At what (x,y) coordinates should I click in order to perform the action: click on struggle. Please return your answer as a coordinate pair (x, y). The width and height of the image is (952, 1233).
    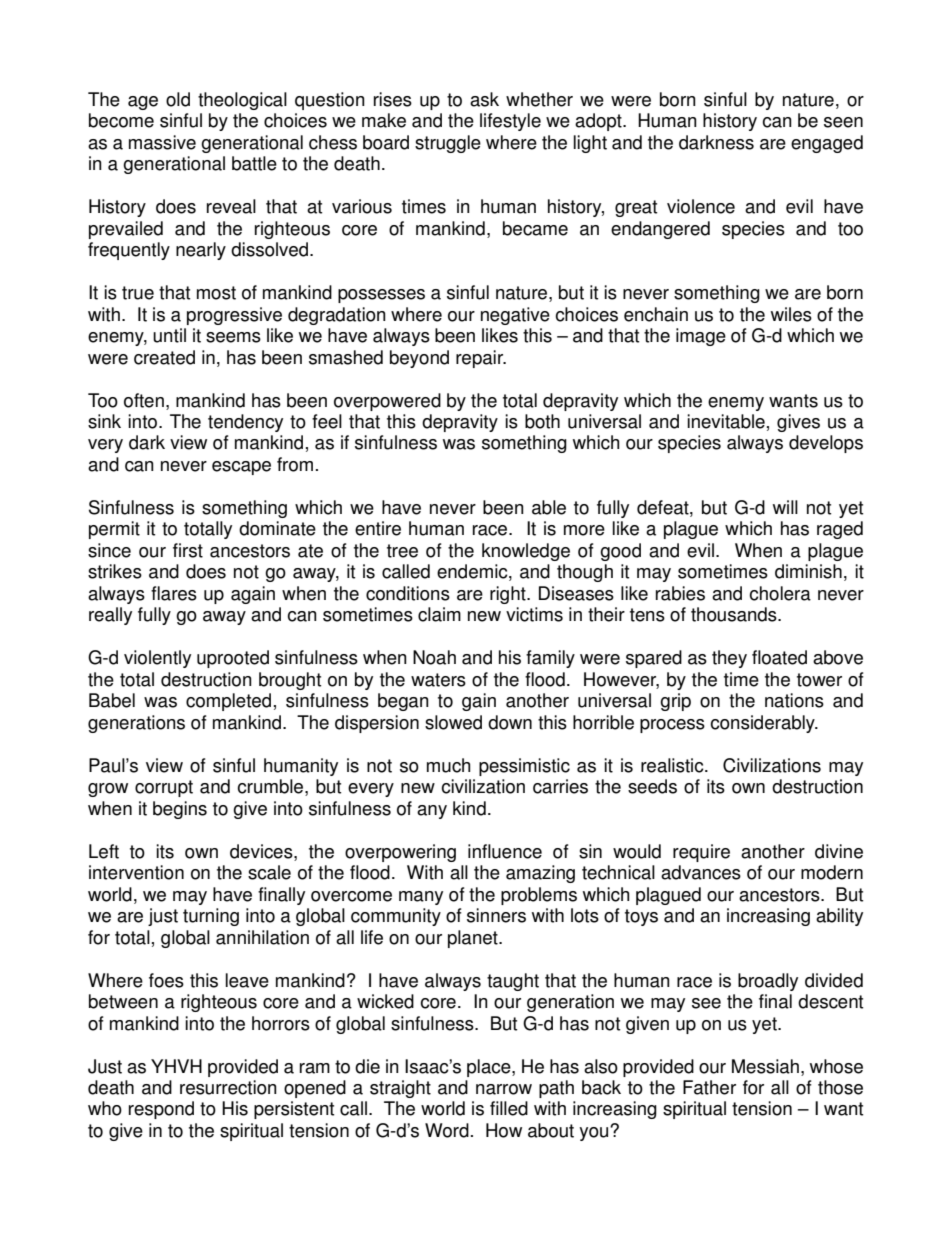
    Looking at the image, I should click on (448, 144).
